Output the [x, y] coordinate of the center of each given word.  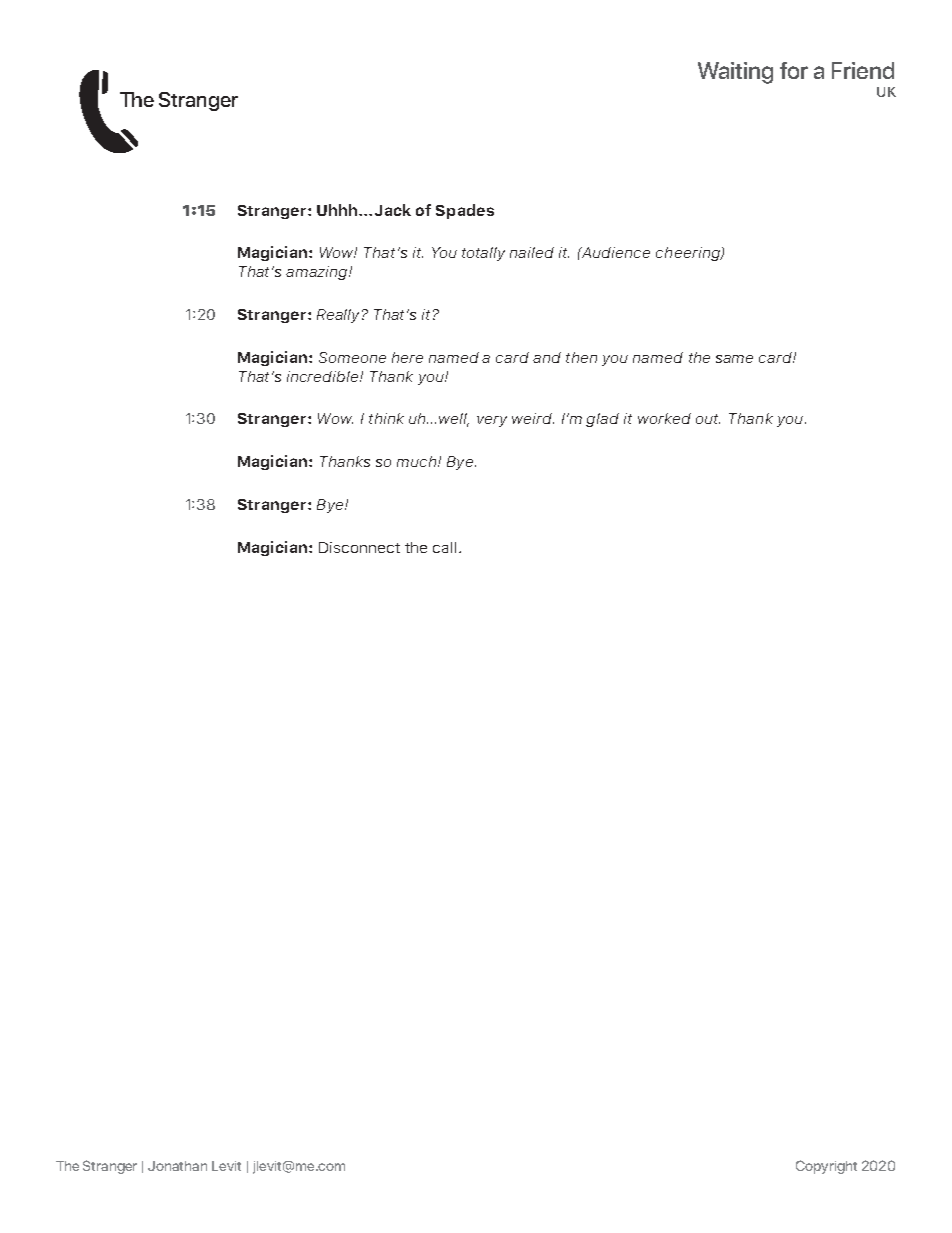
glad [602, 420]
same [734, 359]
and [547, 357]
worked [664, 418]
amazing [318, 273]
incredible [324, 376]
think [386, 418]
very [492, 421]
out [708, 419]
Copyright [826, 1167]
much [418, 461]
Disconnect [359, 547]
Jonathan [177, 1166]
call [444, 547]
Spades [465, 211]
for [794, 70]
